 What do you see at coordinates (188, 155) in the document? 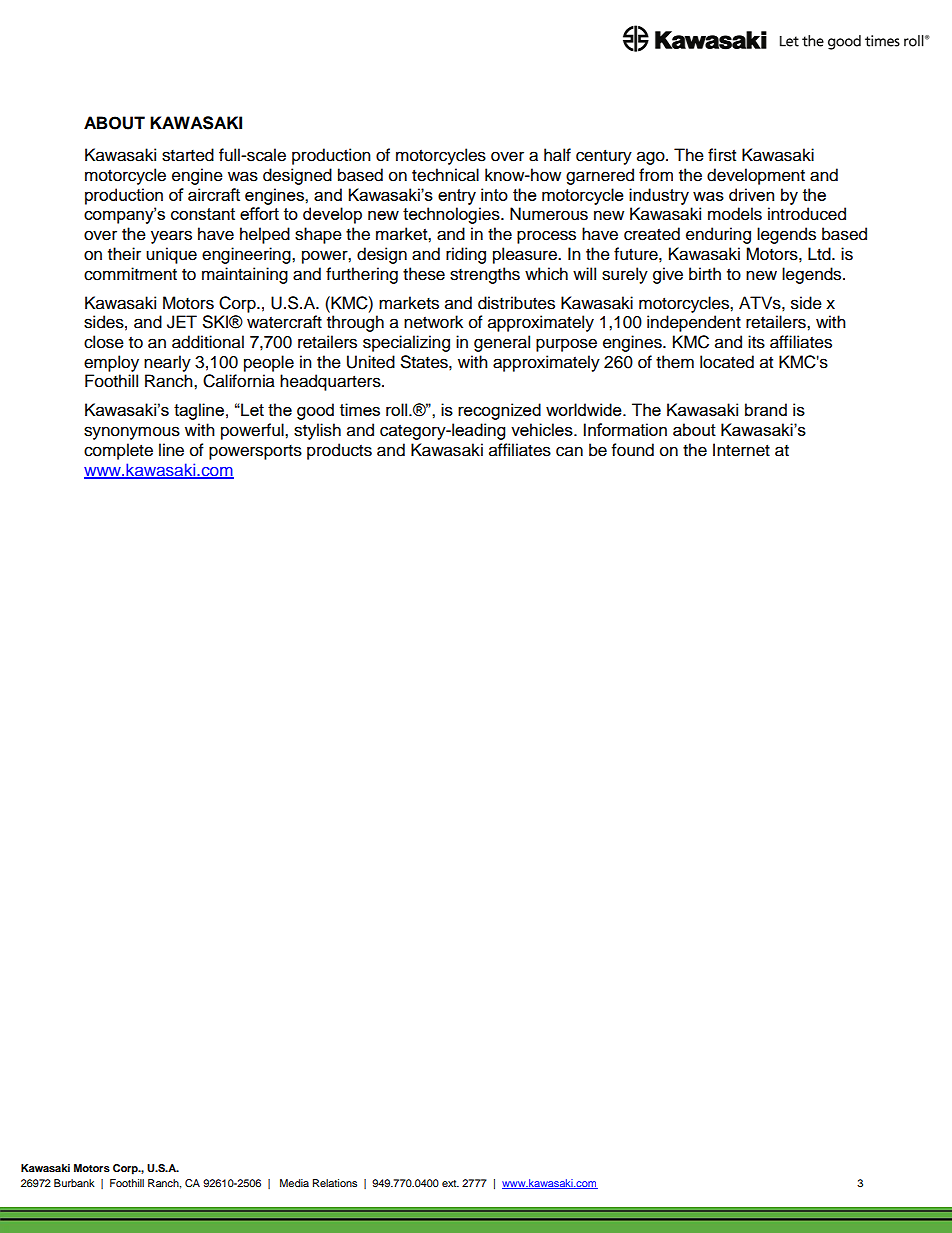
I see `started` at bounding box center [188, 155].
